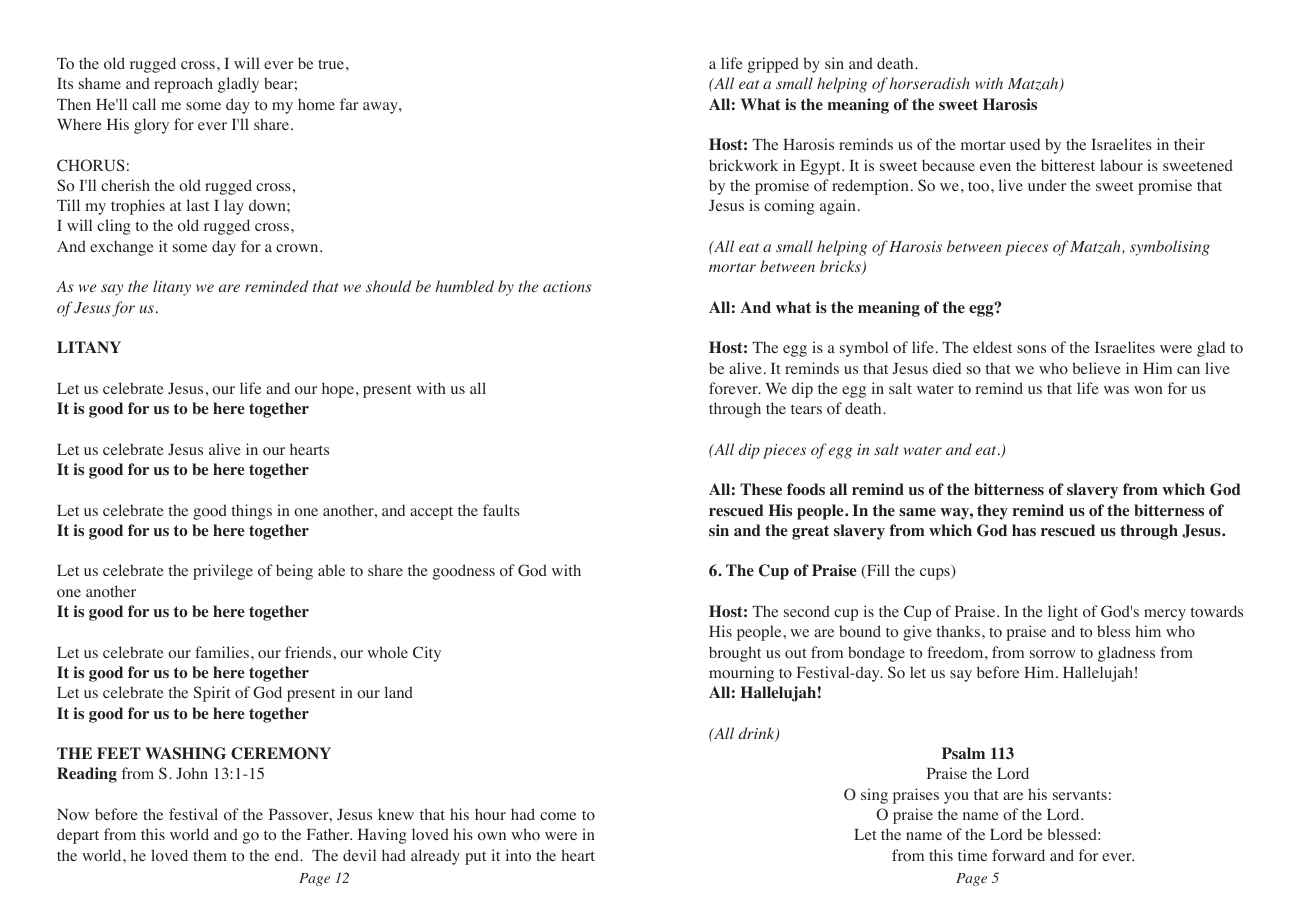 The image size is (1304, 924). Describe the element at coordinates (992, 512) in the page. I see `they` at that location.
